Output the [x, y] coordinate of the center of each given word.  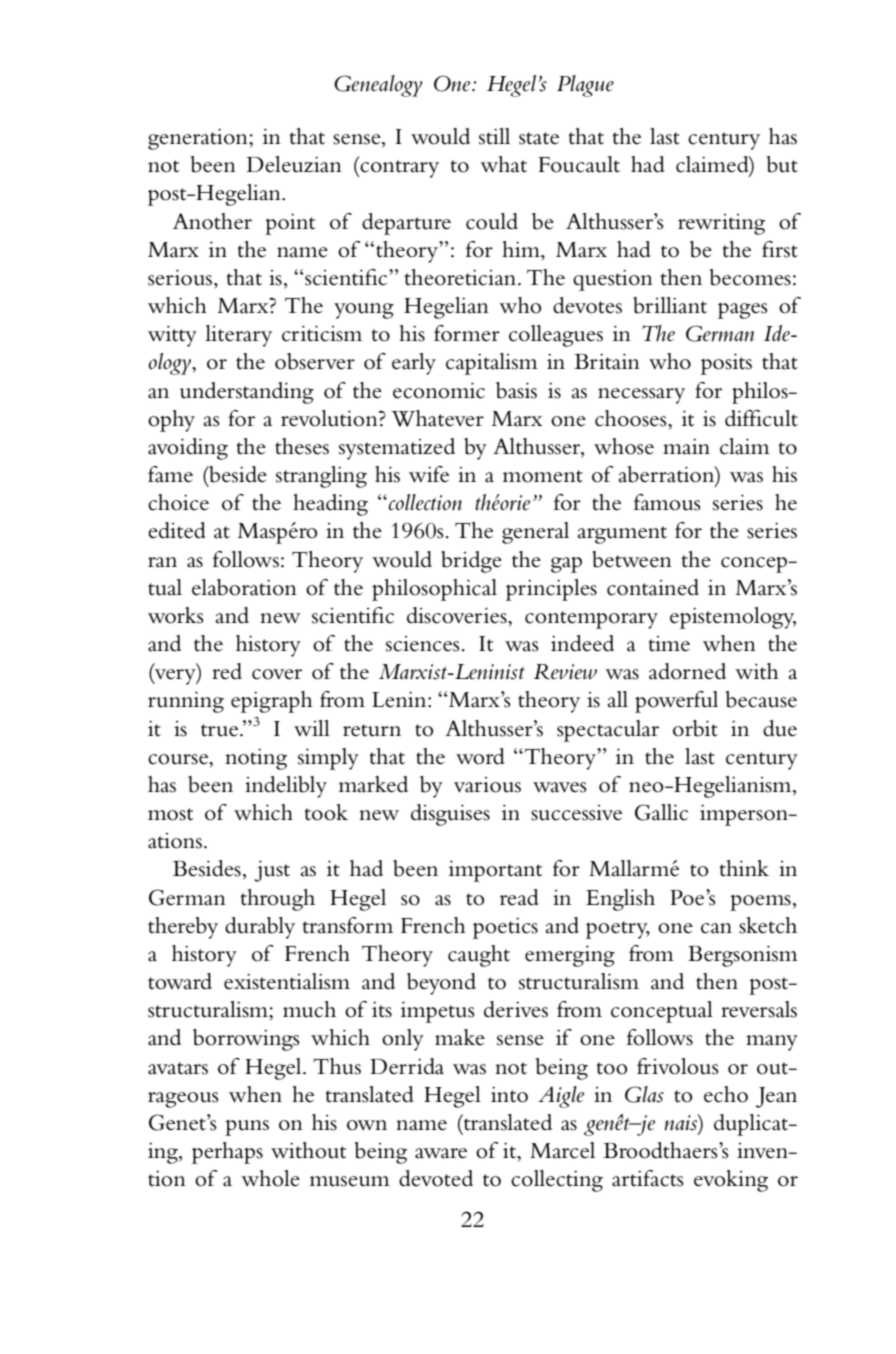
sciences [423, 644]
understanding [247, 393]
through [278, 900]
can [716, 928]
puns [247, 1128]
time [669, 644]
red [227, 671]
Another [212, 221]
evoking [731, 1181]
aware [441, 1153]
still [494, 136]
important [495, 871]
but [782, 164]
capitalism [492, 364]
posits [726, 364]
